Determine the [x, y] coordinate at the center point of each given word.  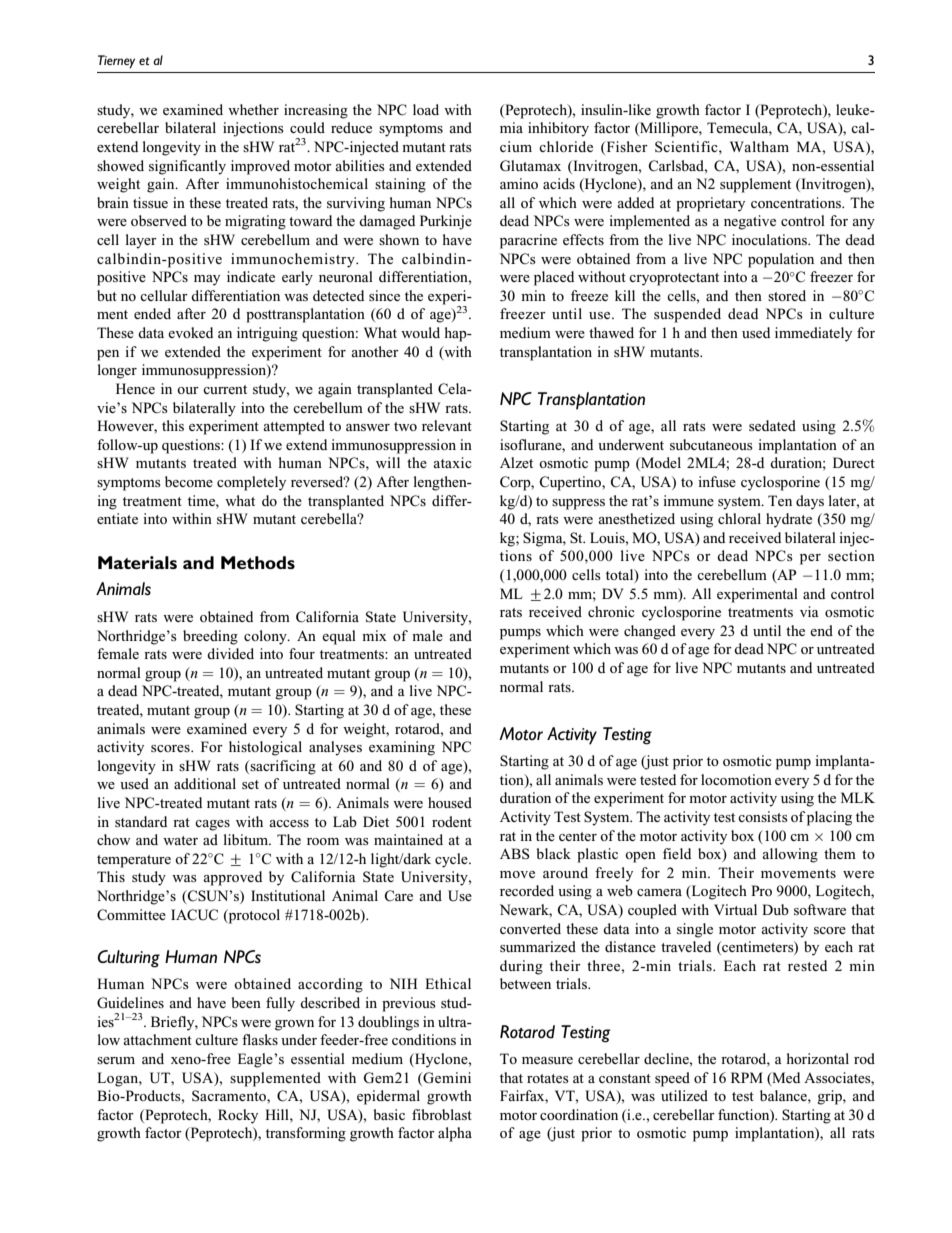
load [426, 109]
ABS [515, 854]
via [809, 611]
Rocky [238, 1116]
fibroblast [442, 1114]
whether [253, 109]
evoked [190, 332]
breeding [210, 637]
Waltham [759, 146]
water [180, 840]
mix [374, 635]
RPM [747, 1077]
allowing [790, 855]
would [420, 332]
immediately [813, 334]
